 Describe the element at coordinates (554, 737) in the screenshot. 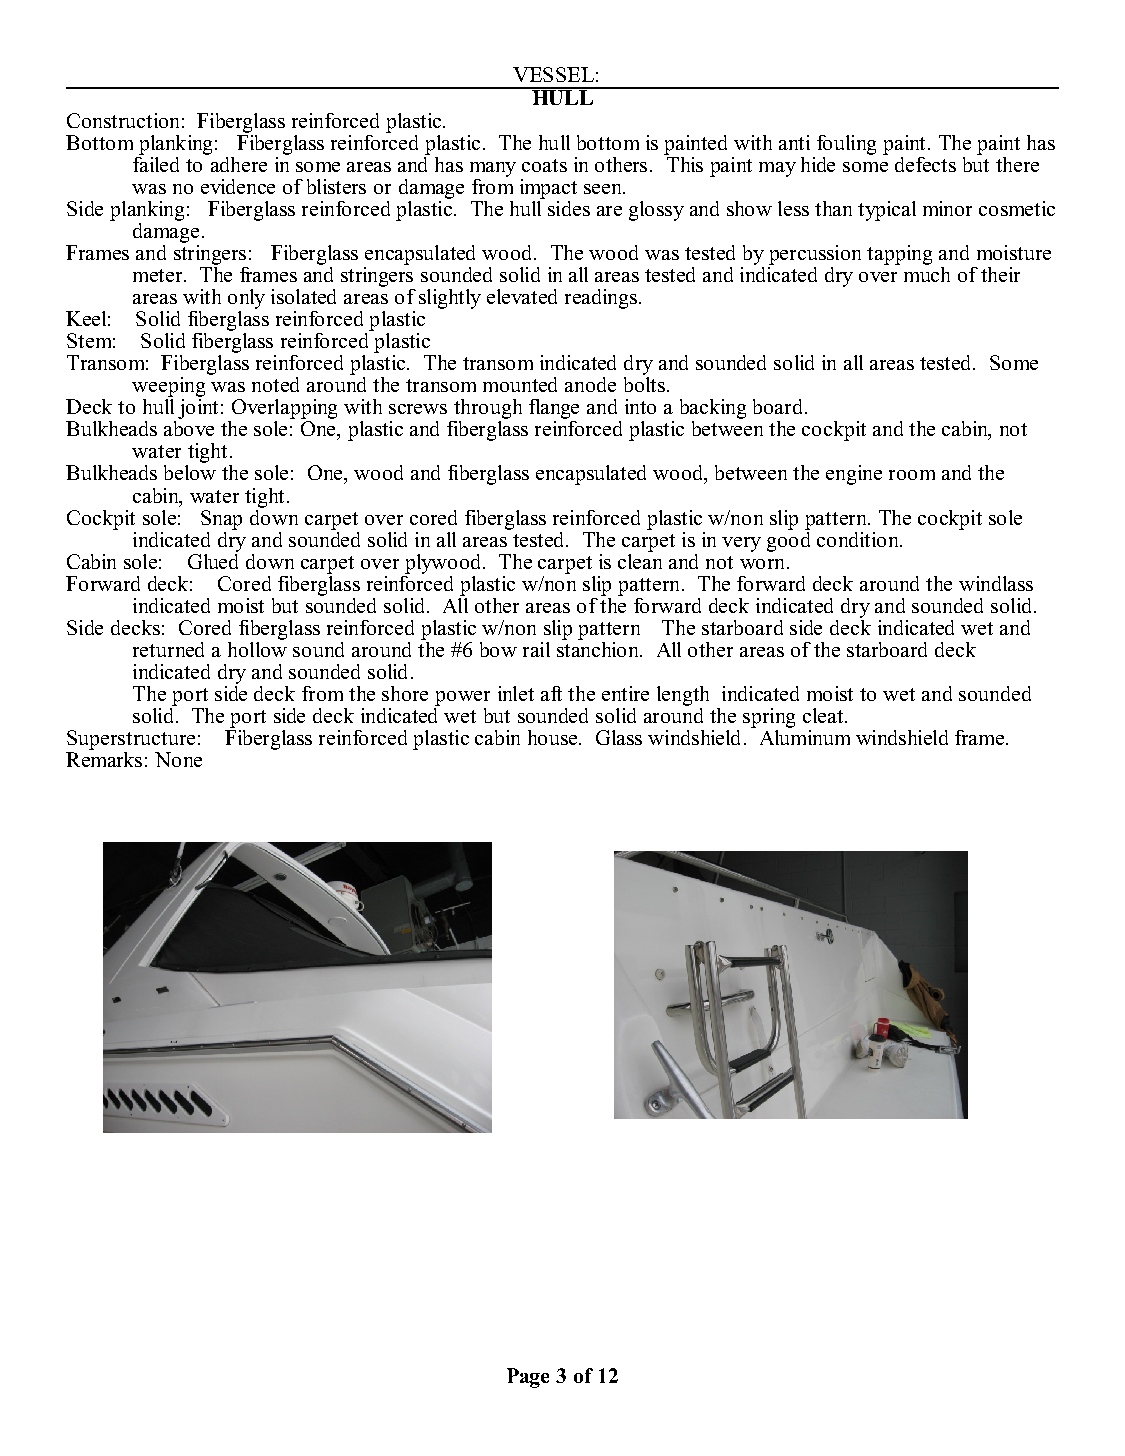

I see `house` at that location.
